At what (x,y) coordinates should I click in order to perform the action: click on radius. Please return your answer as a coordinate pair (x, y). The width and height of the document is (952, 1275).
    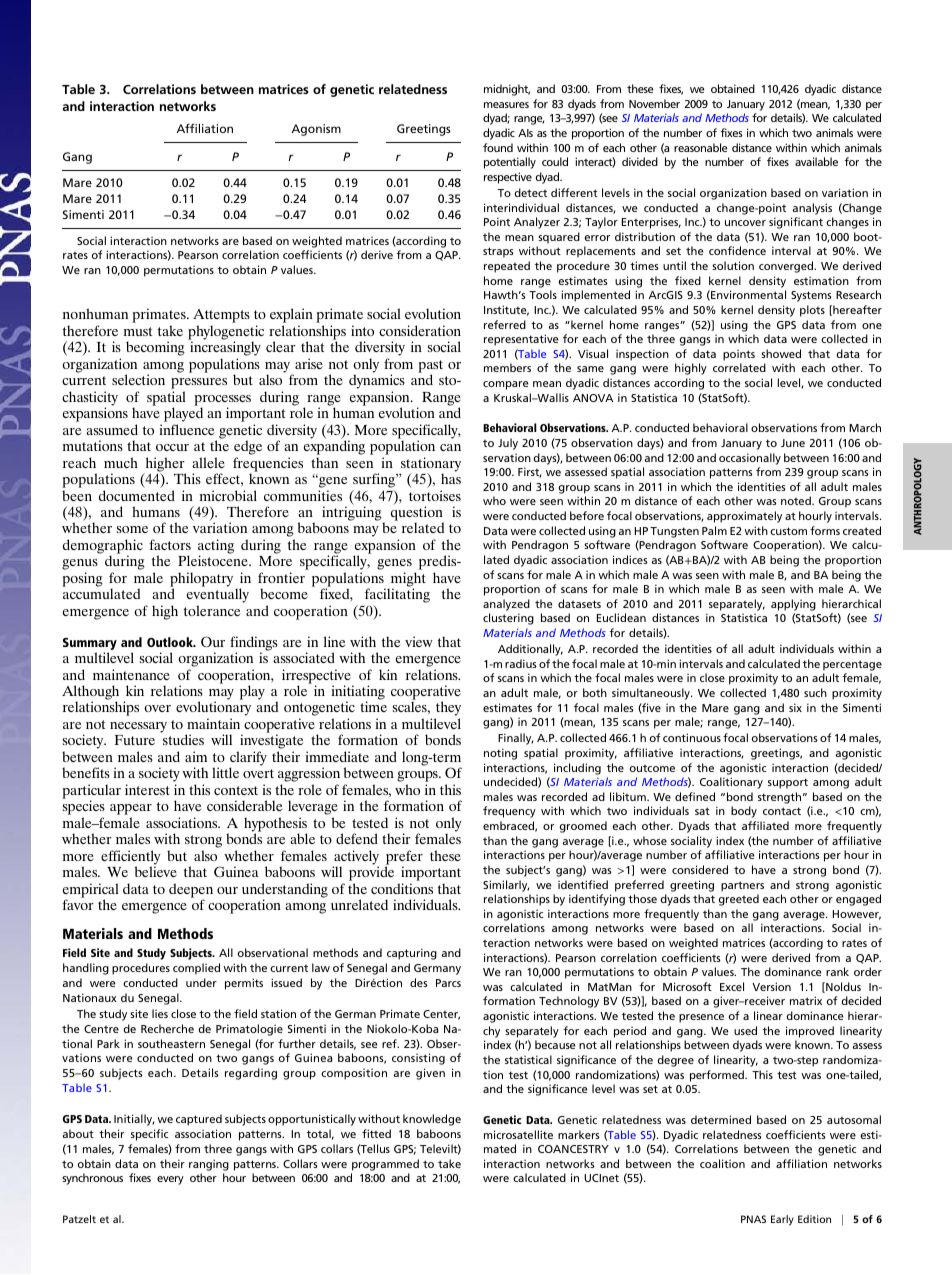
    Looking at the image, I should click on (521, 663).
